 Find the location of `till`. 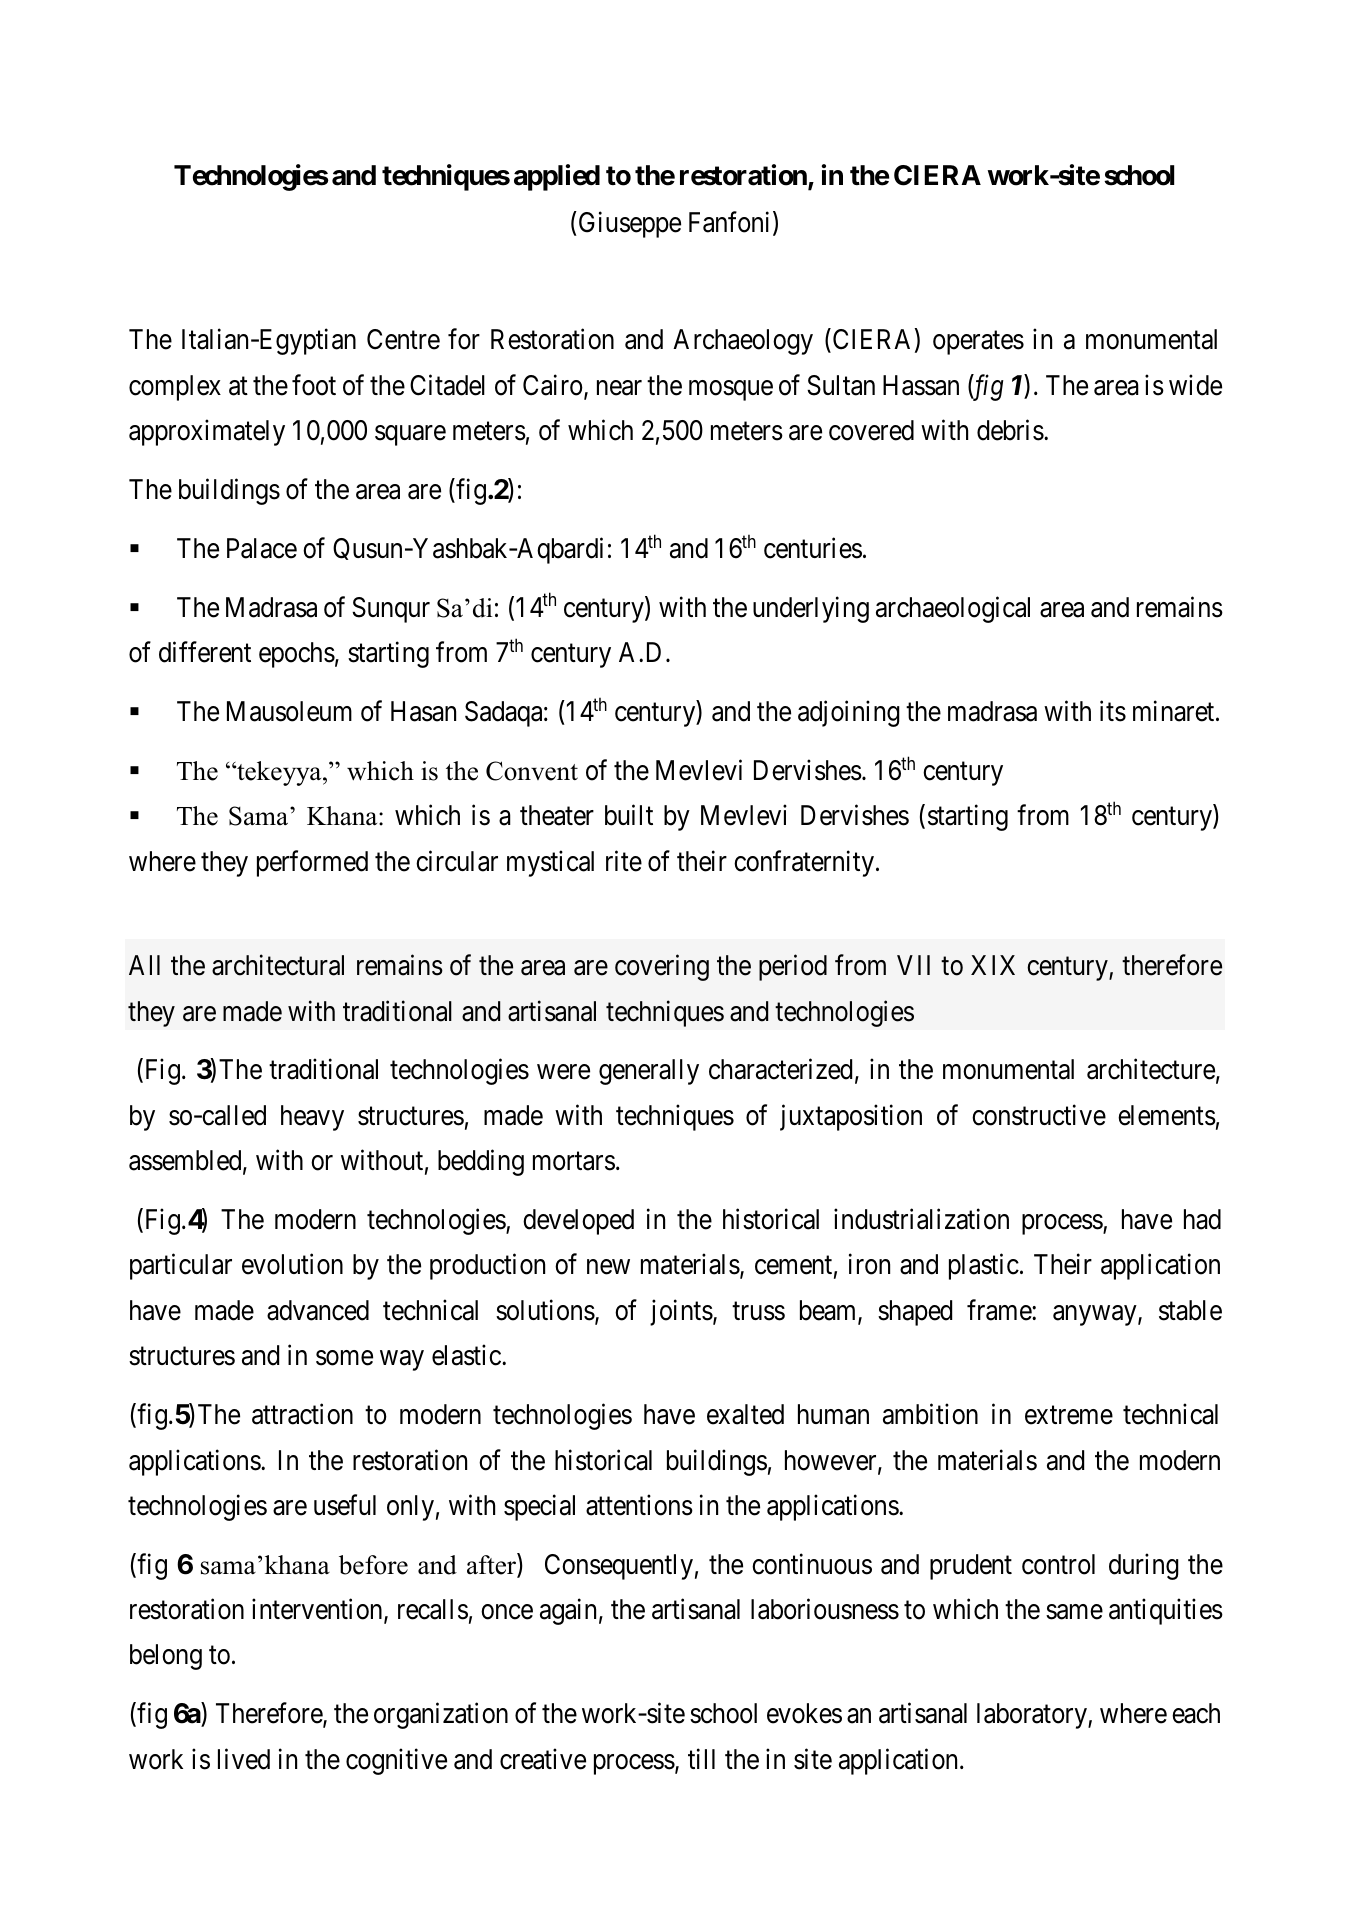

till is located at coordinates (701, 1758).
